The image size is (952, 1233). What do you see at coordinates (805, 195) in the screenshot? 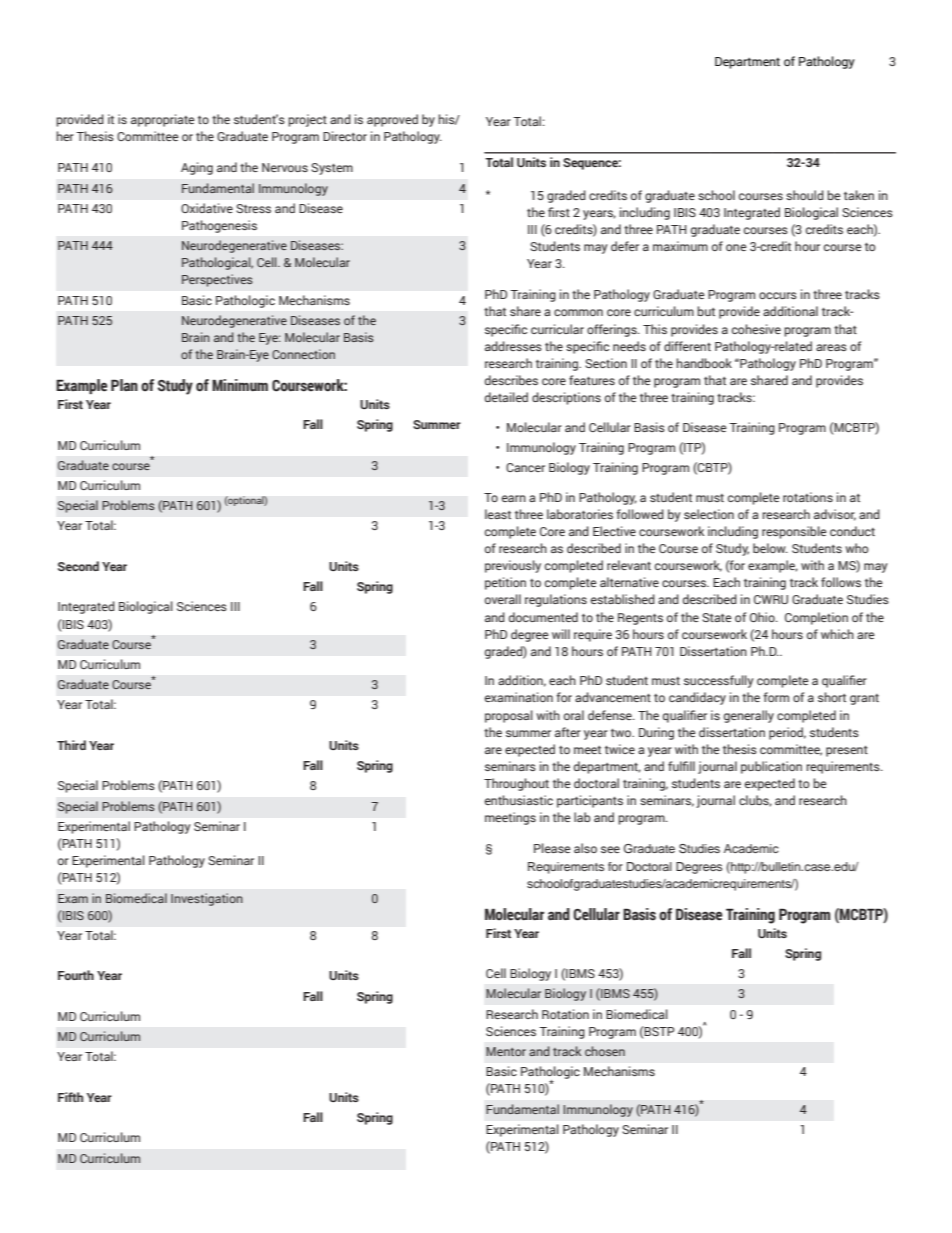
I see `should` at bounding box center [805, 195].
